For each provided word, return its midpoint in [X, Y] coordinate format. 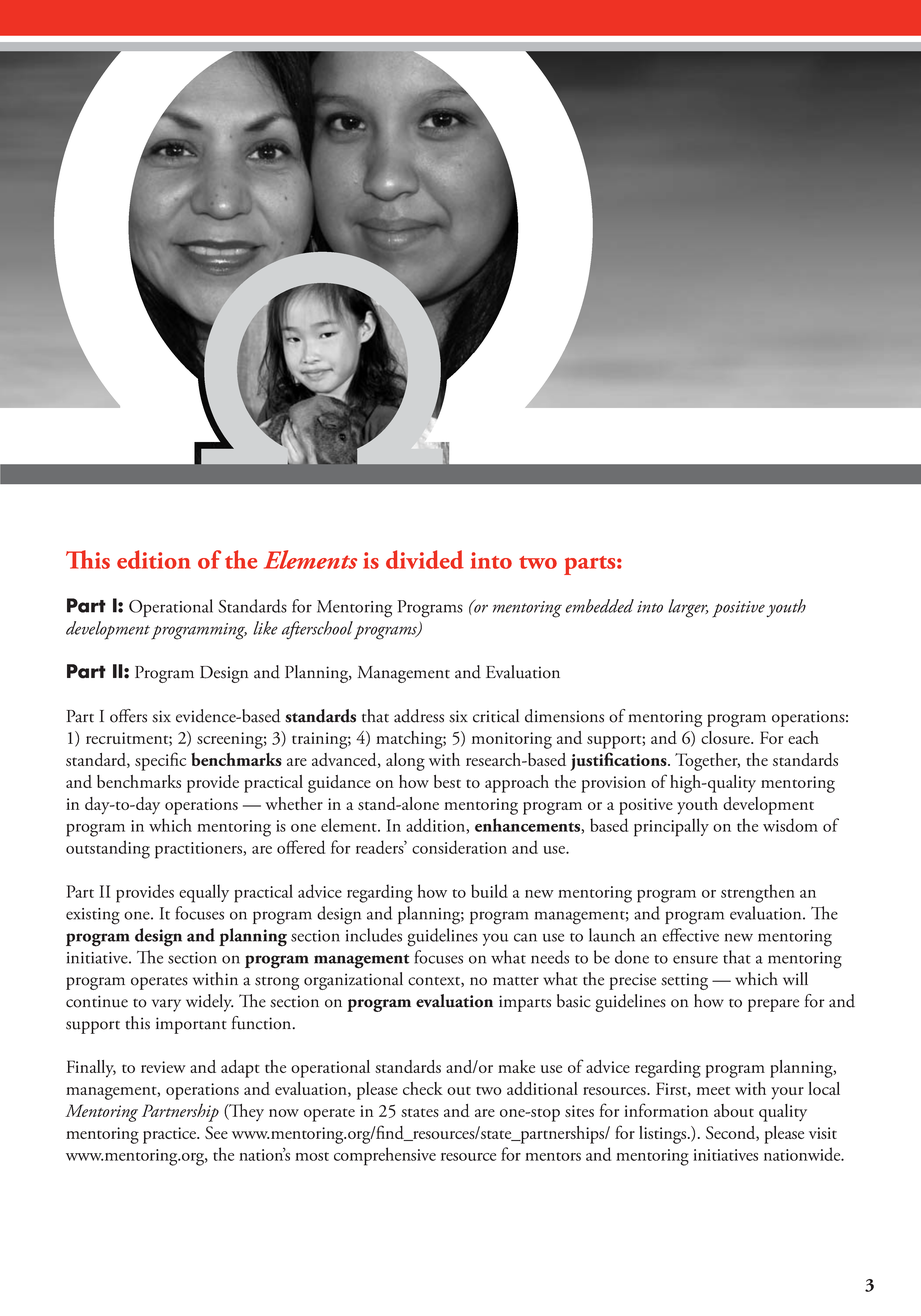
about [734, 1110]
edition [154, 559]
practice [170, 1135]
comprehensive [385, 1156]
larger [688, 608]
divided [425, 559]
